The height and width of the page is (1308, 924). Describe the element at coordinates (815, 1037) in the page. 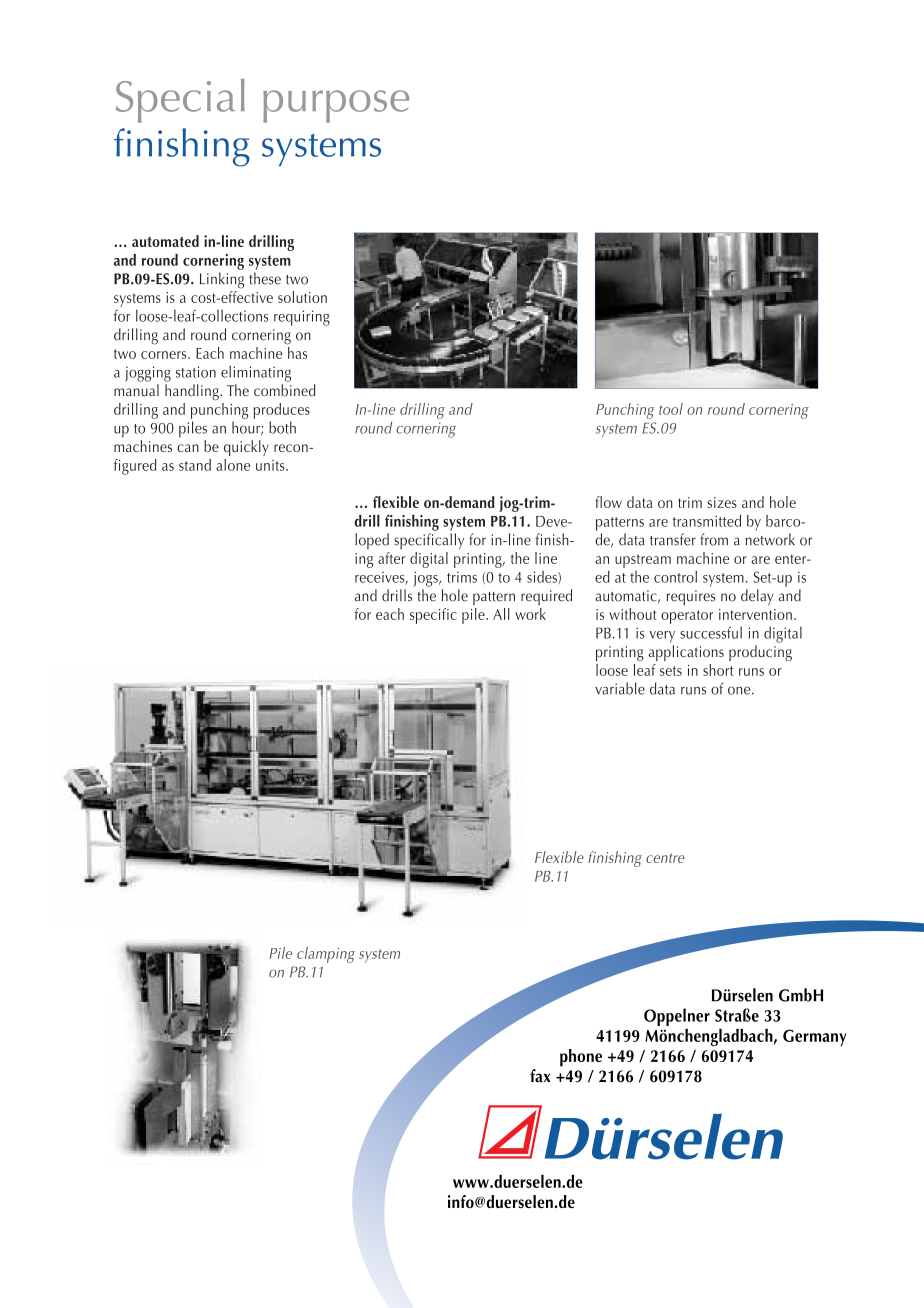

I see `Germany` at that location.
